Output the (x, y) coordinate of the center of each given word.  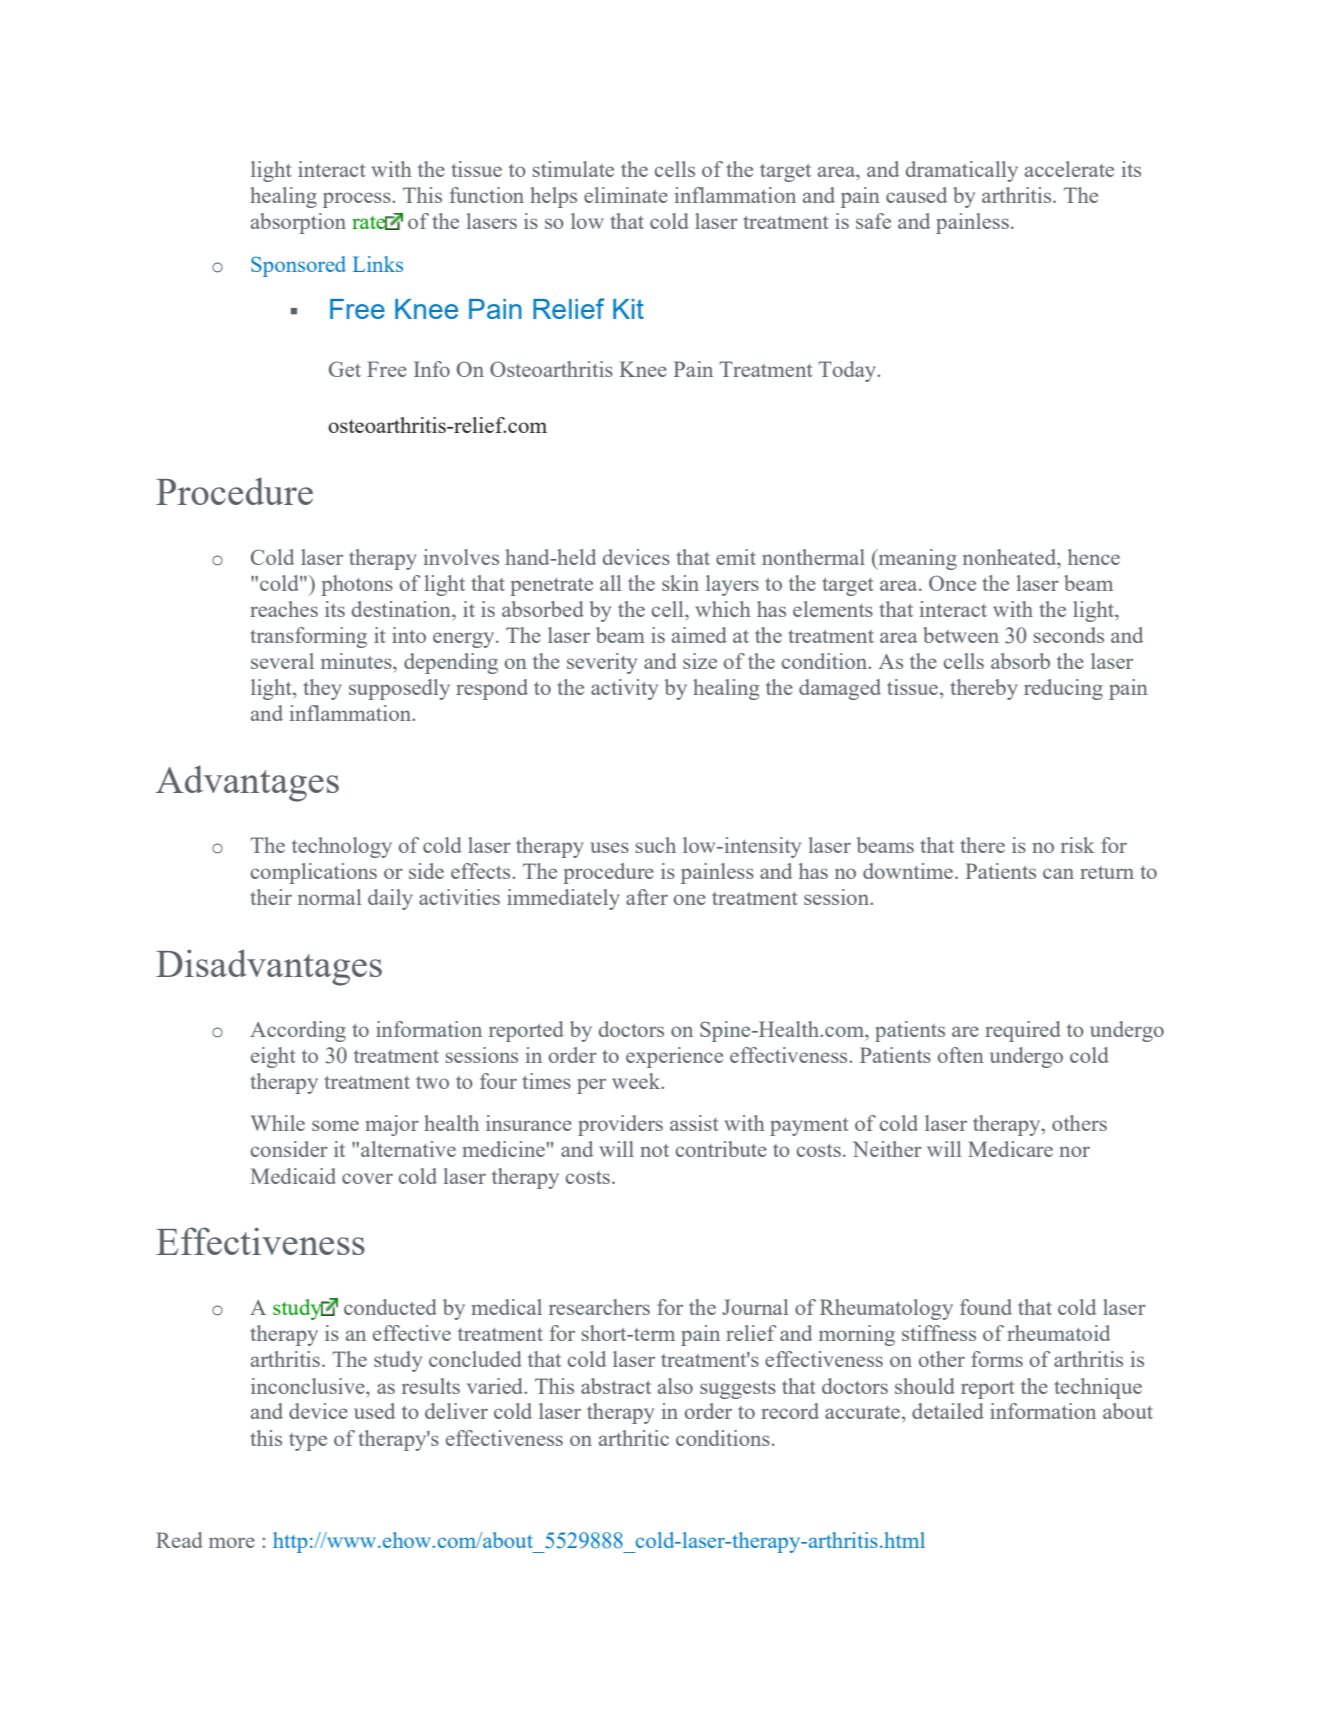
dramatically (962, 171)
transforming (308, 637)
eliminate (626, 195)
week (637, 1081)
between (961, 635)
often (961, 1055)
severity (602, 663)
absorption (298, 223)
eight (273, 1057)
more (232, 1542)
